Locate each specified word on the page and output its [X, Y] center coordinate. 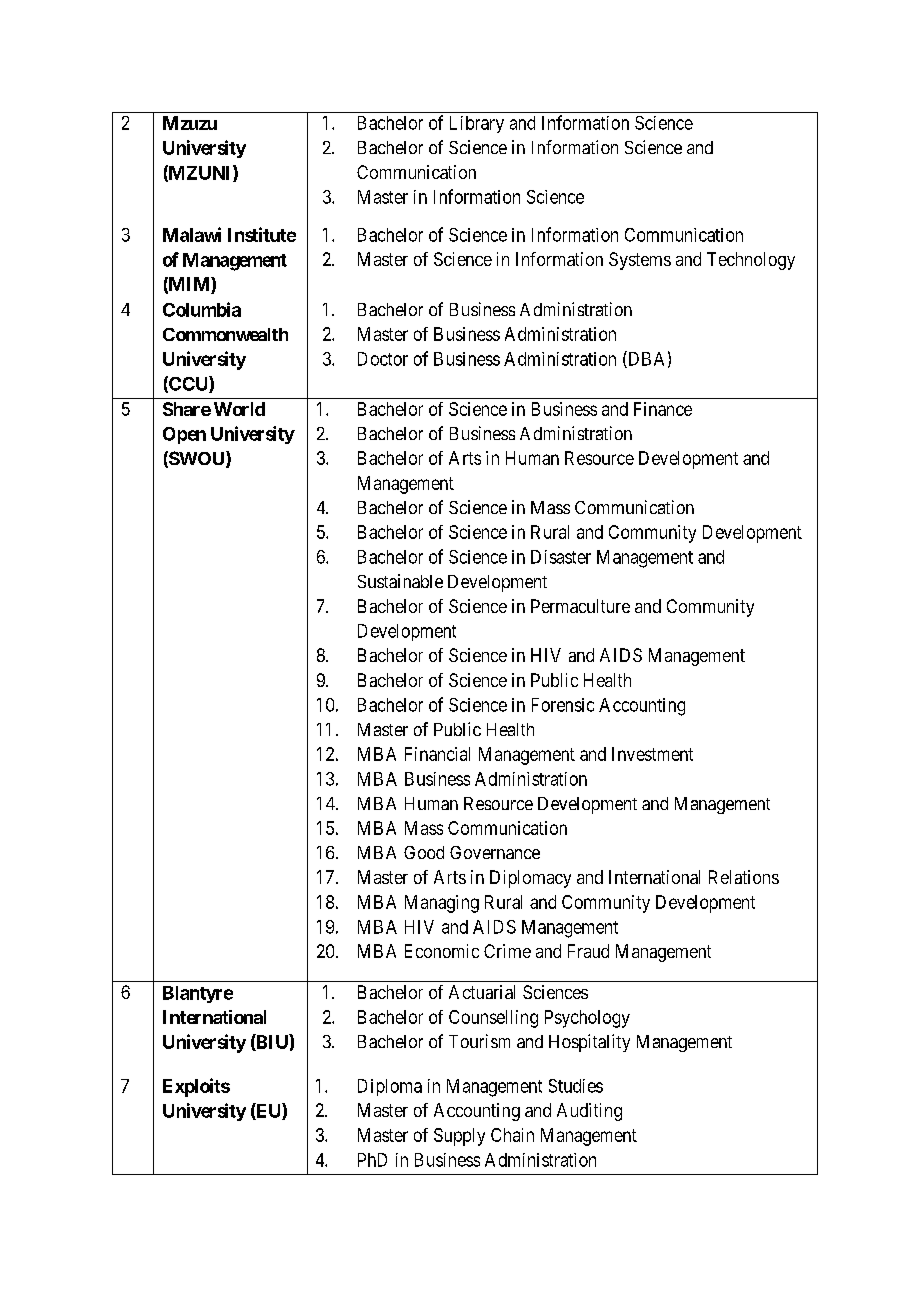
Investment [652, 754]
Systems [640, 261]
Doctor [383, 359]
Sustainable [400, 581]
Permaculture [580, 606]
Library [477, 124]
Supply [459, 1137]
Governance [495, 852]
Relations [744, 877]
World [239, 409]
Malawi [192, 234]
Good [424, 852]
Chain [512, 1135]
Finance [663, 409]
